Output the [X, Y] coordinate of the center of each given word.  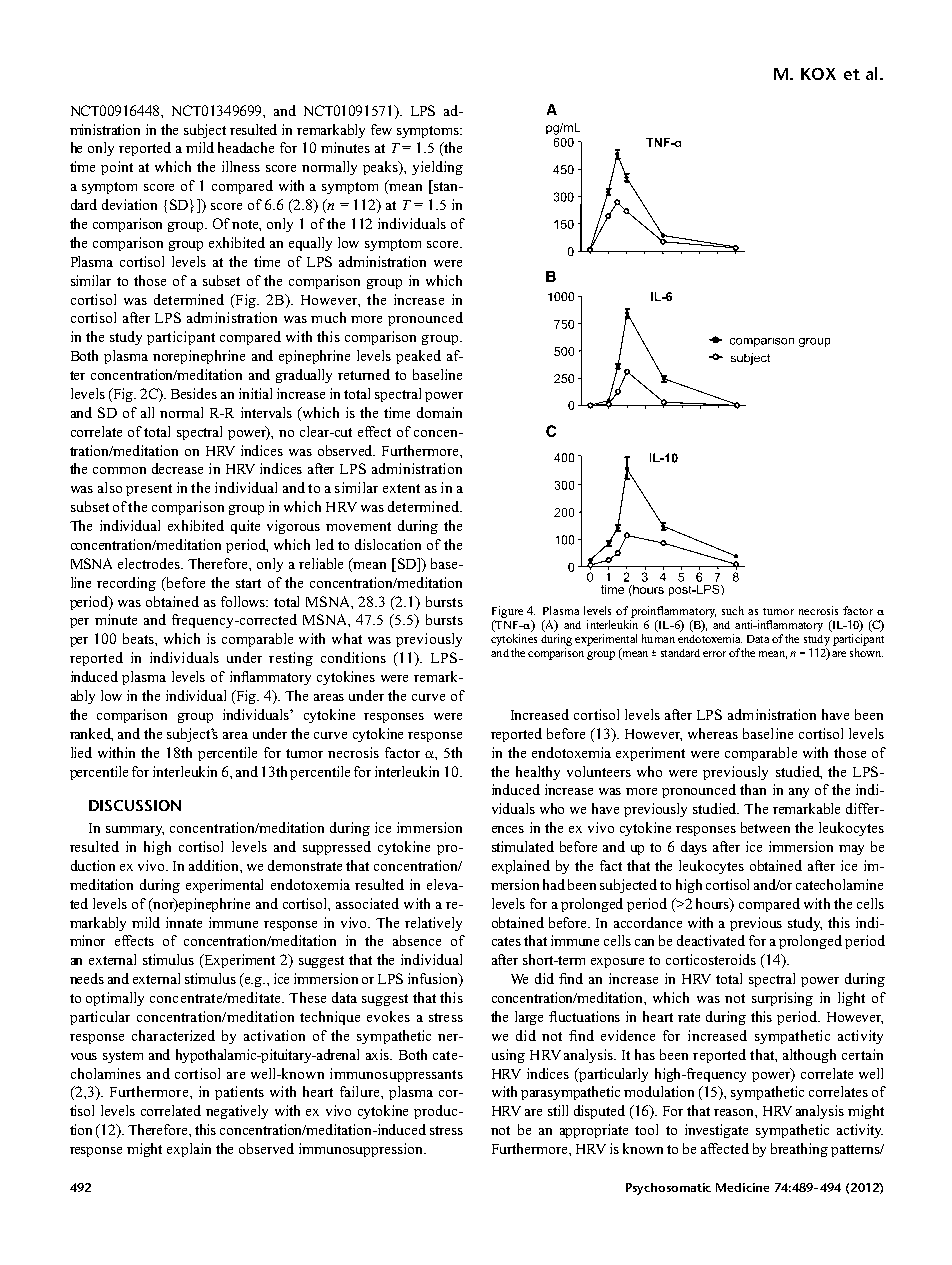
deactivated [711, 940]
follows [244, 601]
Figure [507, 612]
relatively [433, 924]
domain [439, 412]
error [714, 654]
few [381, 129]
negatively [237, 1112]
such [733, 610]
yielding [437, 168]
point [117, 168]
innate [184, 922]
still [558, 1110]
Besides [194, 393]
